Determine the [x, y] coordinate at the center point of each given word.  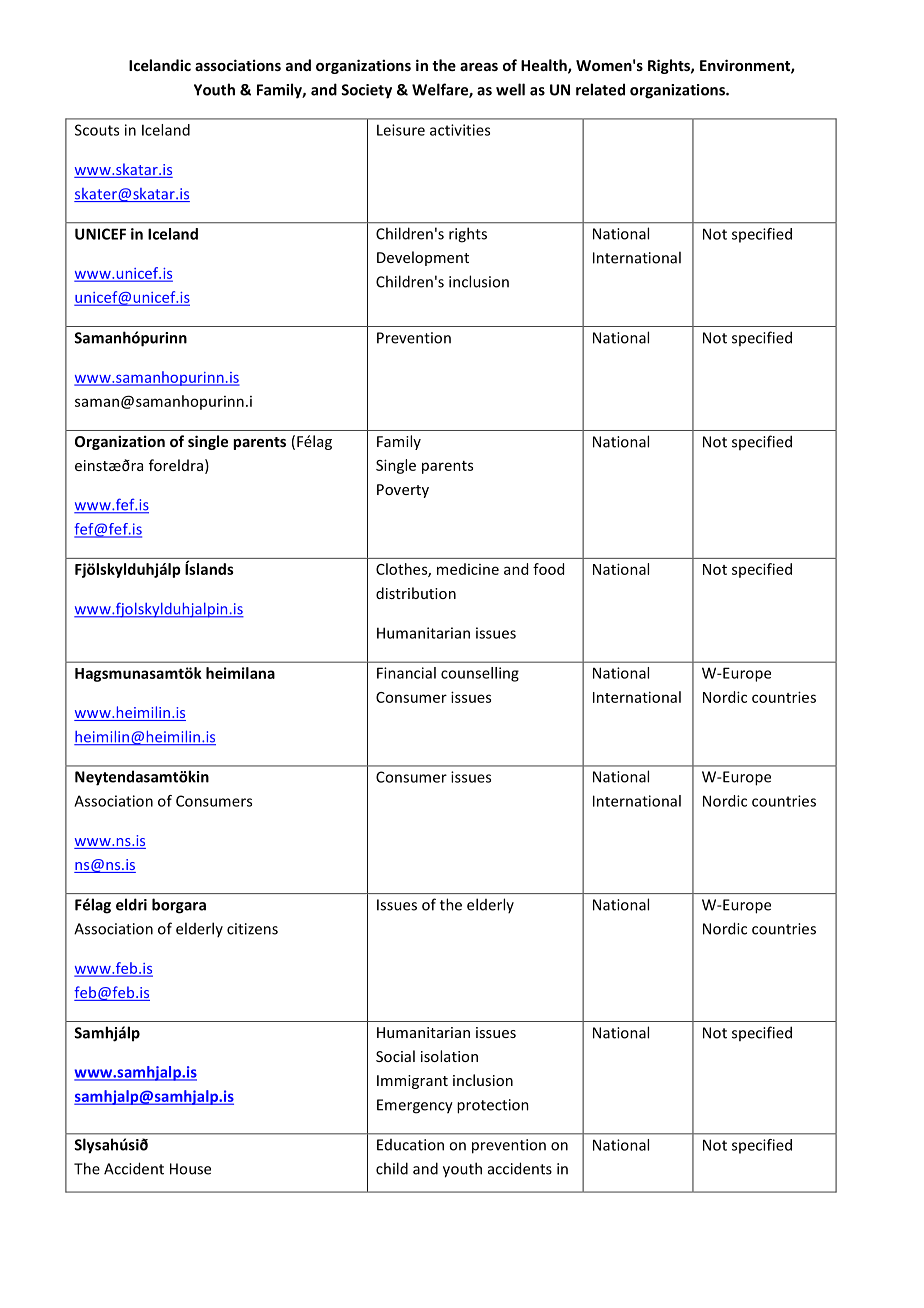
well [510, 89]
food [548, 569]
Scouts [97, 130]
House [190, 1169]
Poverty [403, 491]
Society [366, 91]
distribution [416, 593]
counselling [480, 674]
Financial [406, 673]
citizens [252, 929]
